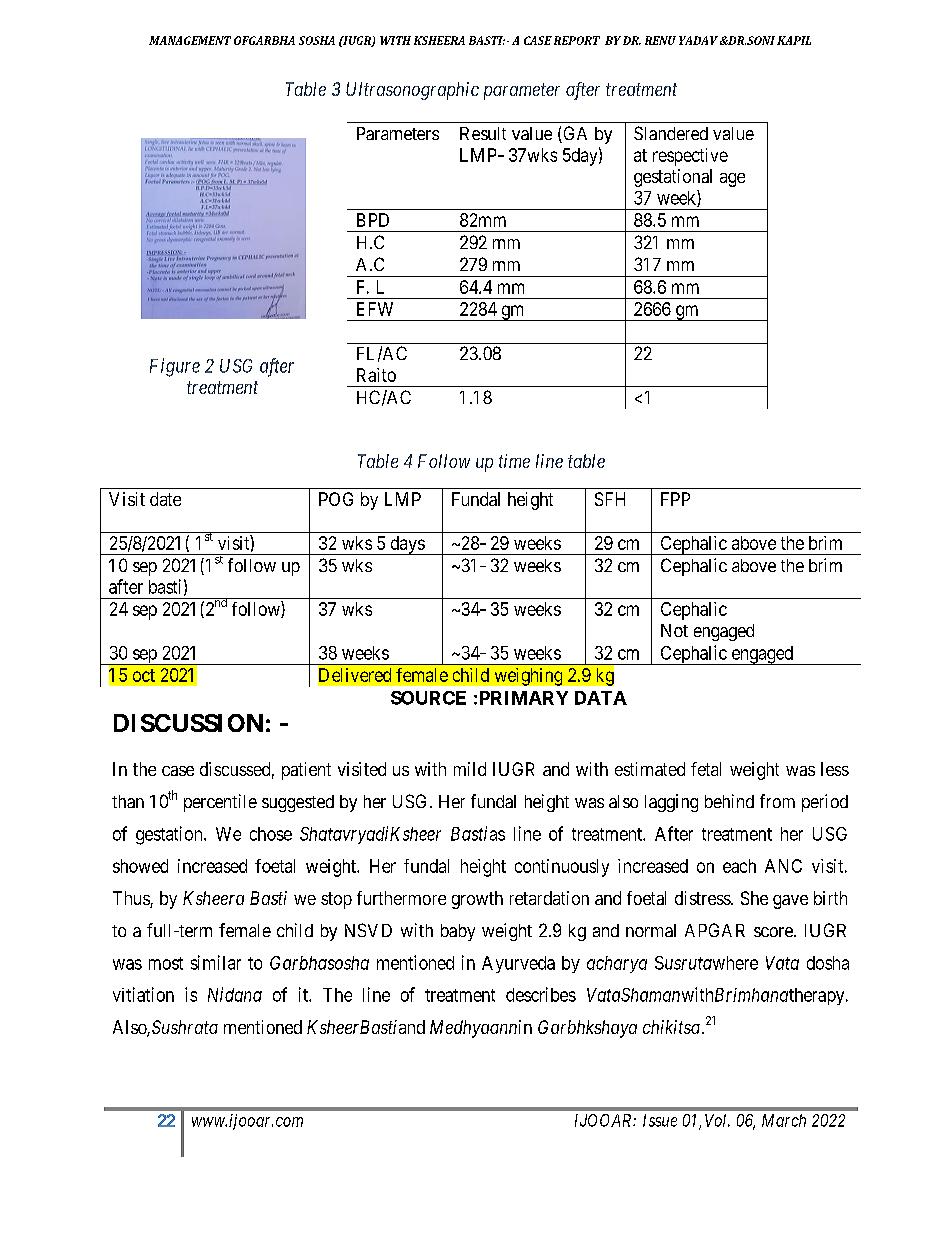 The image size is (952, 1233). I want to click on days, so click(407, 545).
